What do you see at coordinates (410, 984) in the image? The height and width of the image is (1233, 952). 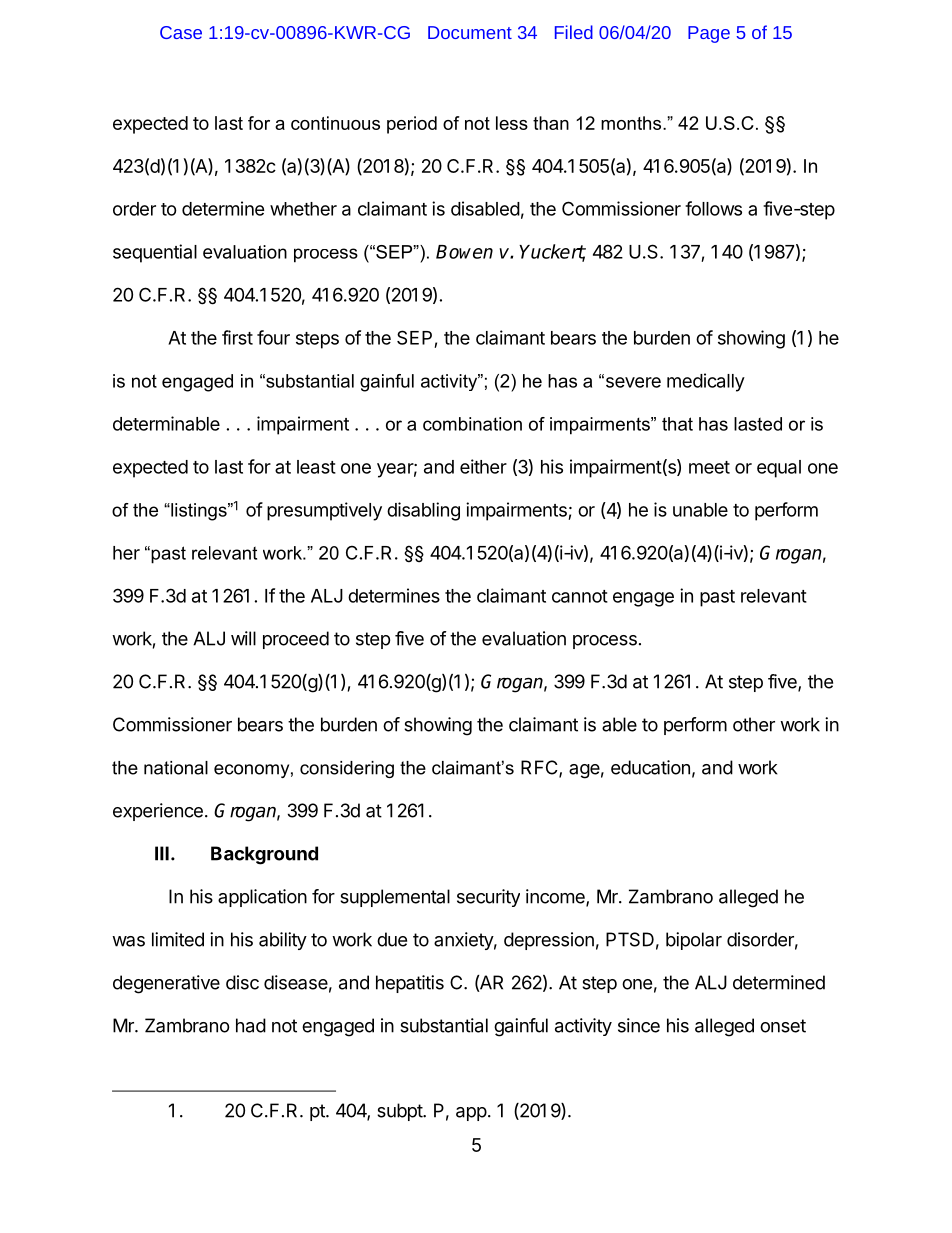 I see `hepatitis` at bounding box center [410, 984].
